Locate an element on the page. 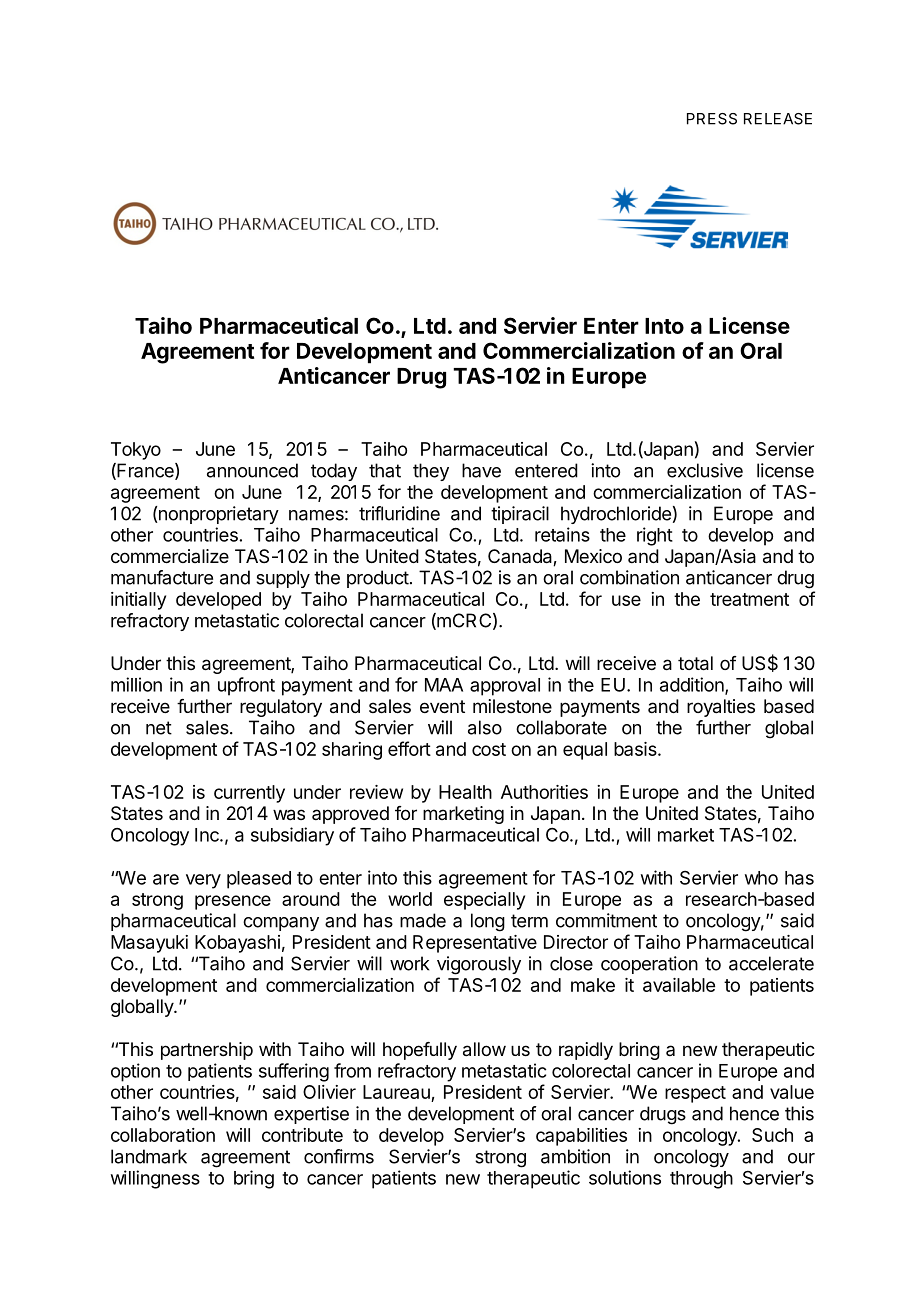 This page has height=1308, width=924. through is located at coordinates (701, 1180).
